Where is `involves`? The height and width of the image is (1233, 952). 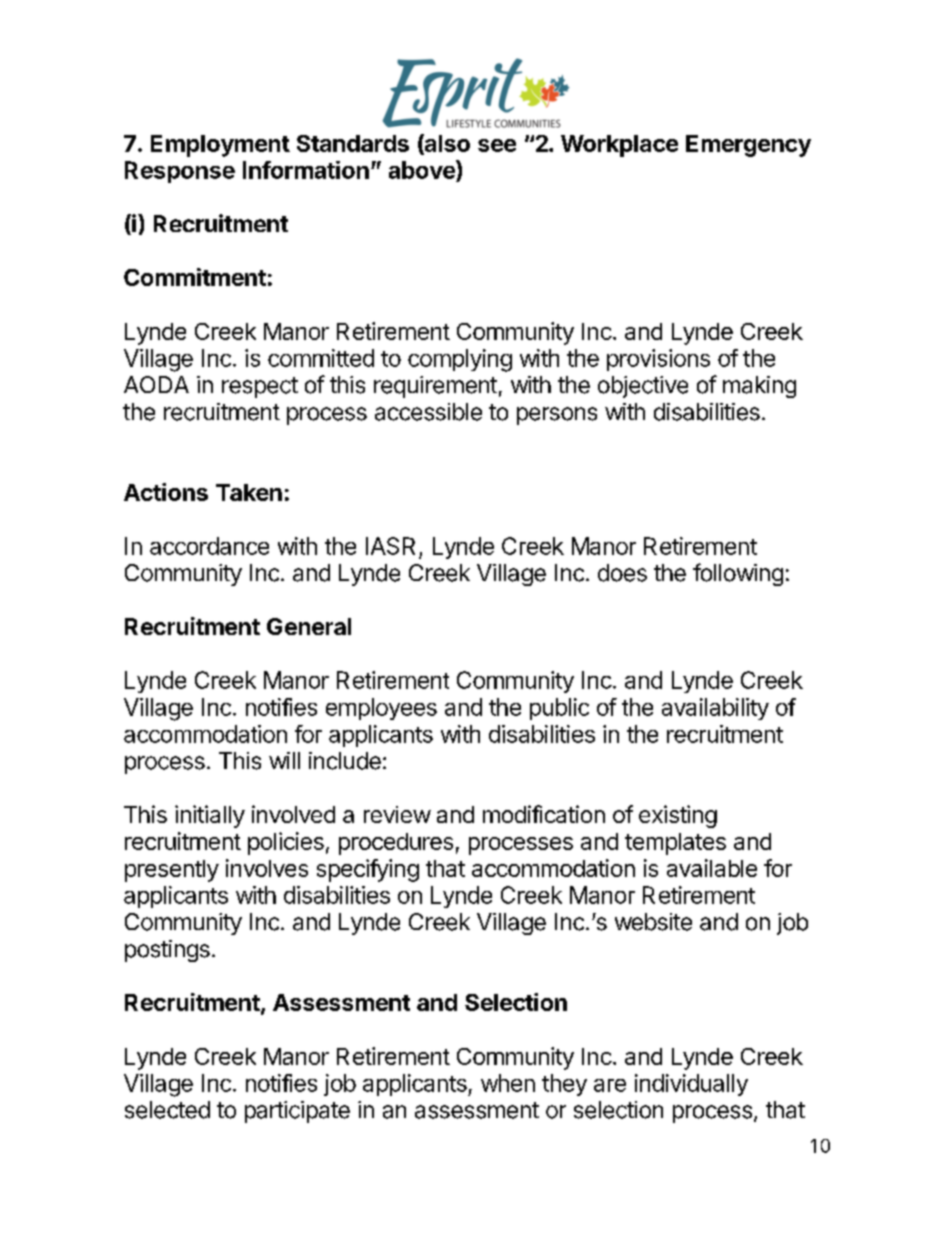
involves is located at coordinates (267, 868).
